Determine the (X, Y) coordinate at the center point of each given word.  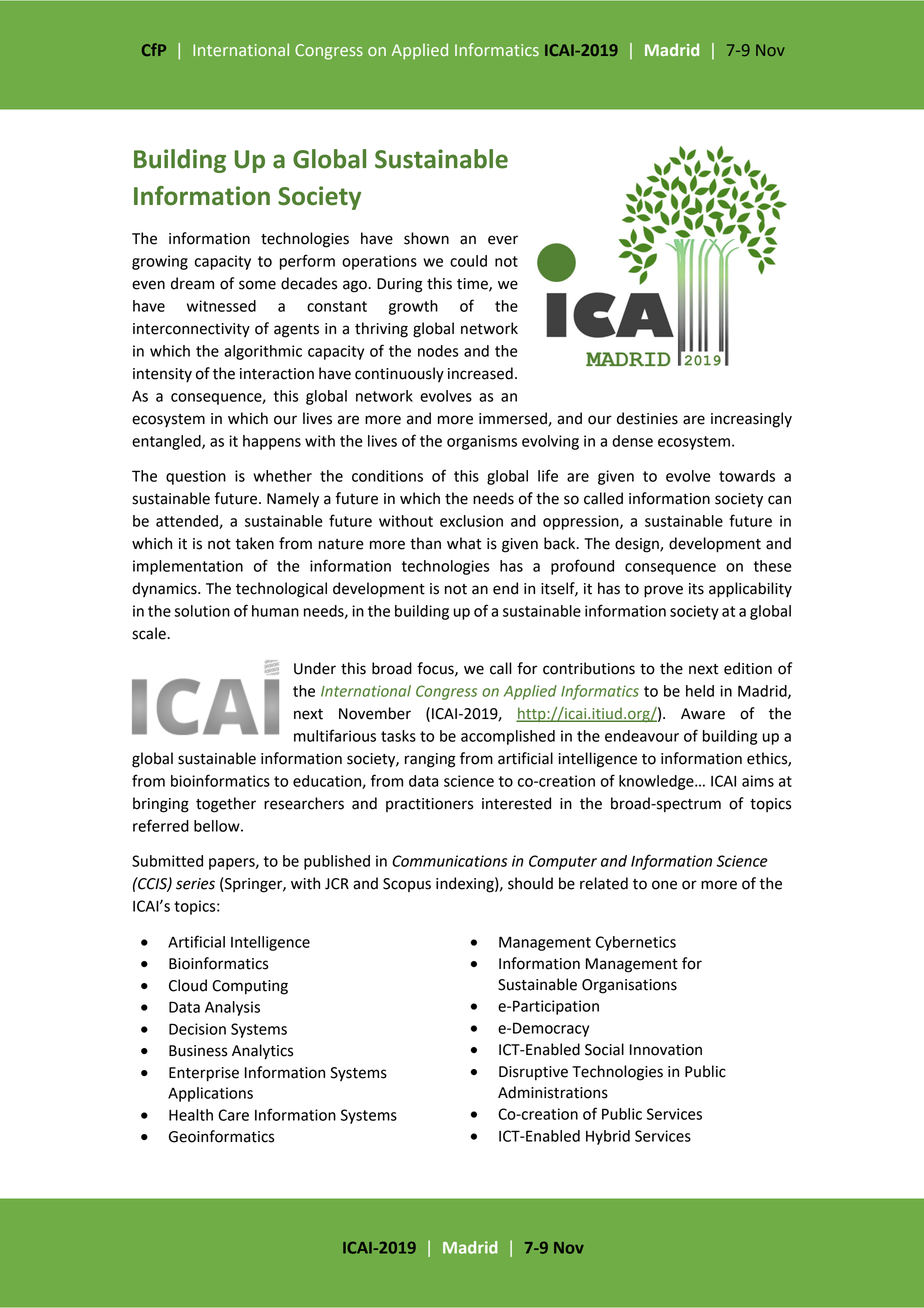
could (468, 261)
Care (233, 1115)
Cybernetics (636, 943)
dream (192, 283)
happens (272, 442)
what (464, 543)
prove (663, 591)
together (226, 805)
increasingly (751, 420)
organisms (482, 442)
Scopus (407, 885)
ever (503, 240)
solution (202, 611)
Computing (250, 987)
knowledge (657, 782)
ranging (430, 760)
